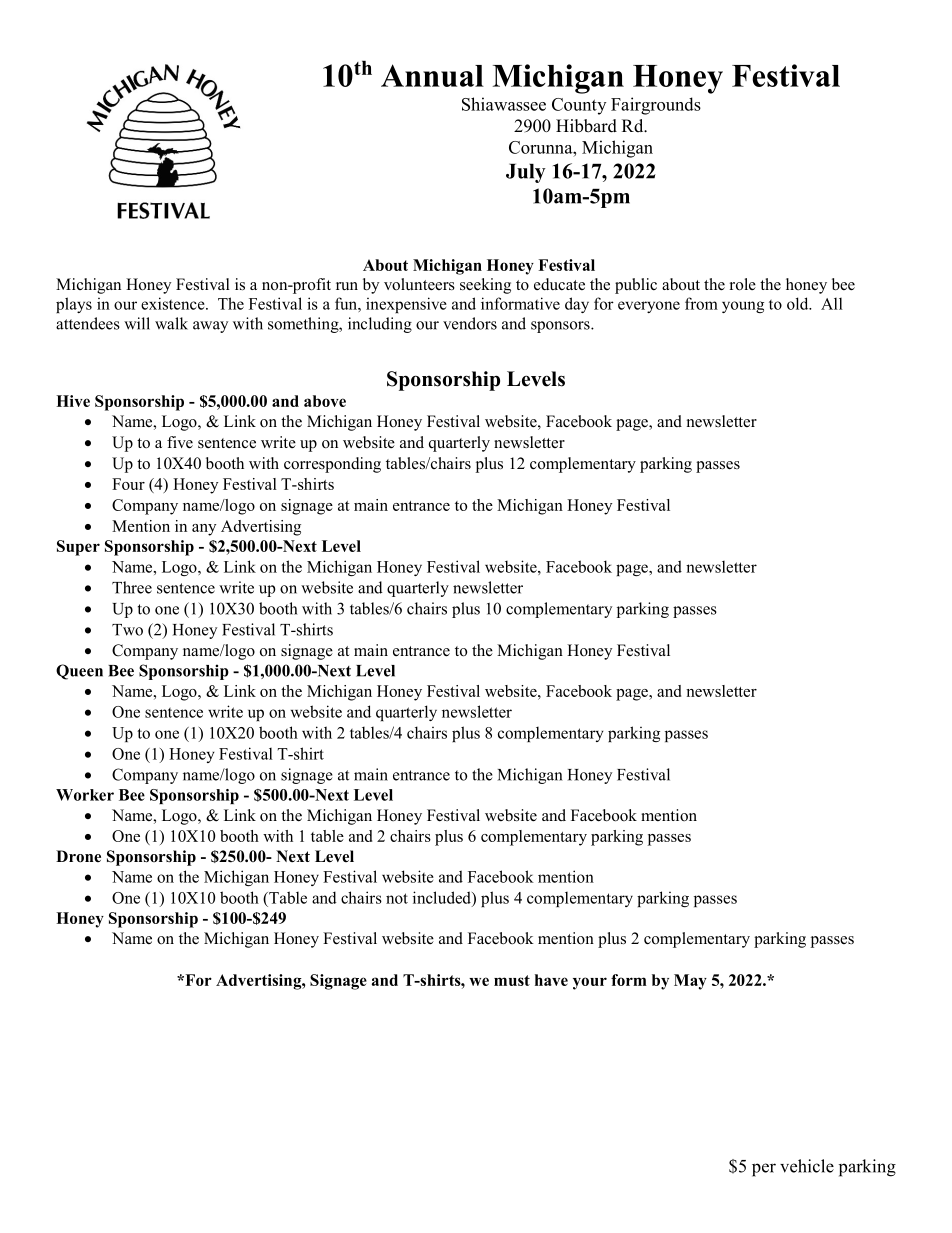  Describe the element at coordinates (807, 1166) in the document. I see `vehicle` at that location.
